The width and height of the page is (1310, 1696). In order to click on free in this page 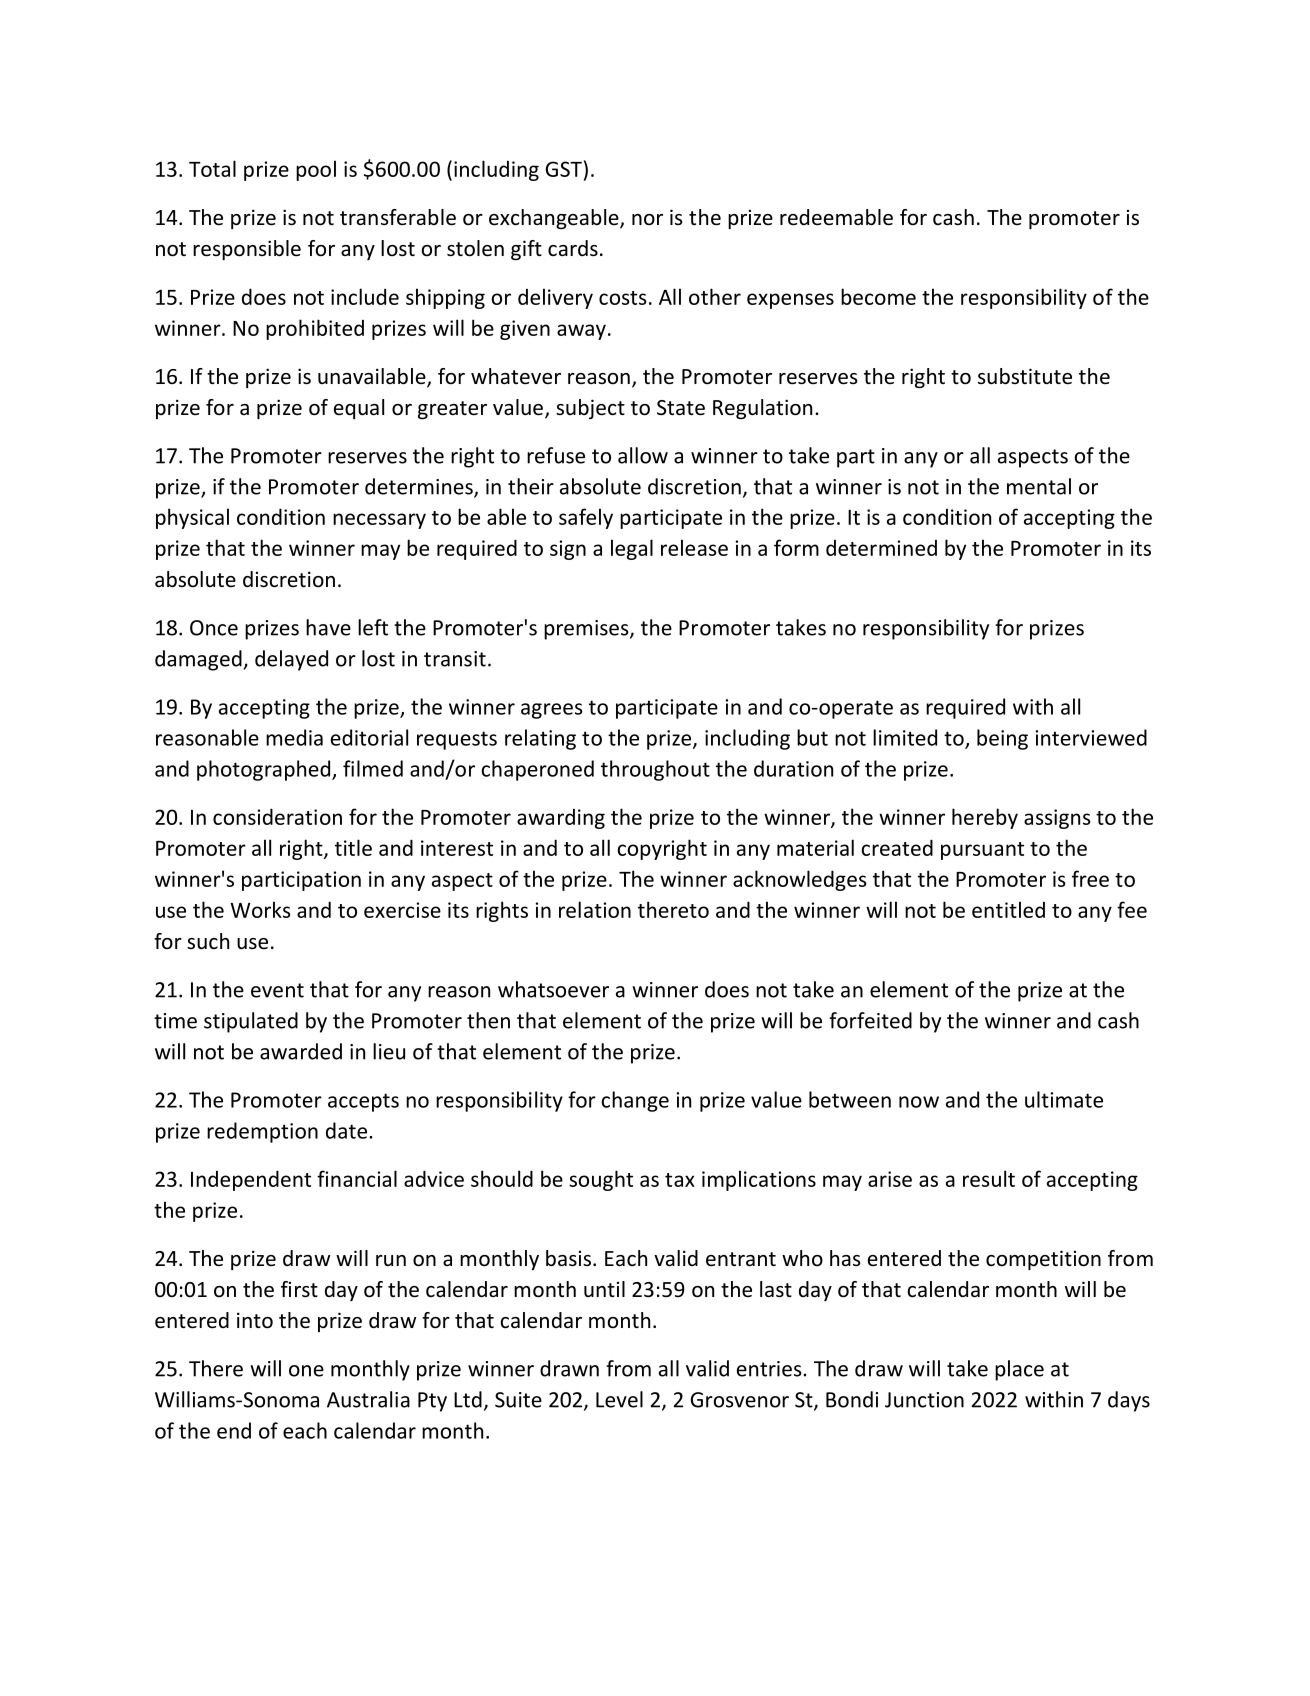, I will do `click(1090, 878)`.
